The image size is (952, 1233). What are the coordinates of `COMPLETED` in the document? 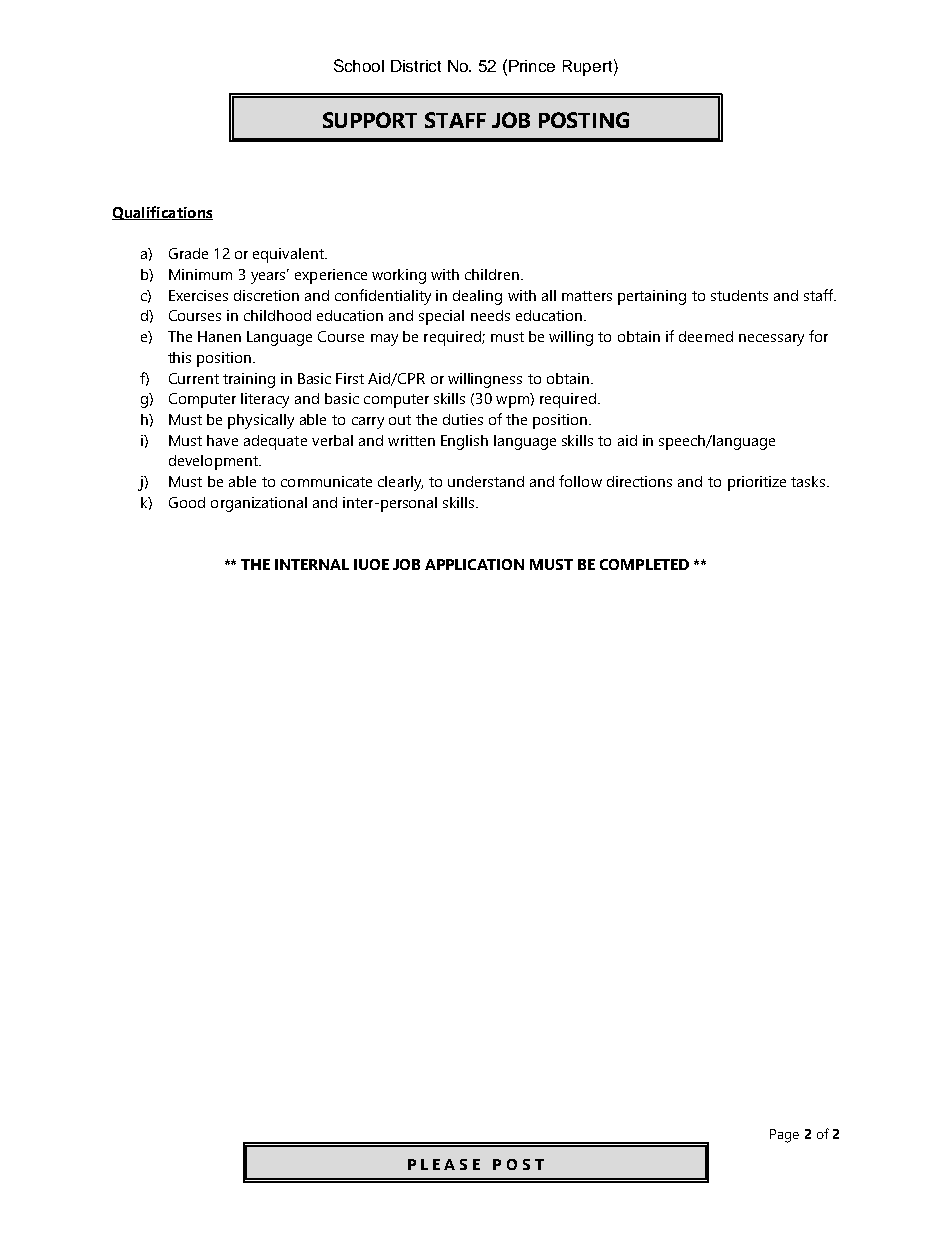 It's located at (644, 564).
